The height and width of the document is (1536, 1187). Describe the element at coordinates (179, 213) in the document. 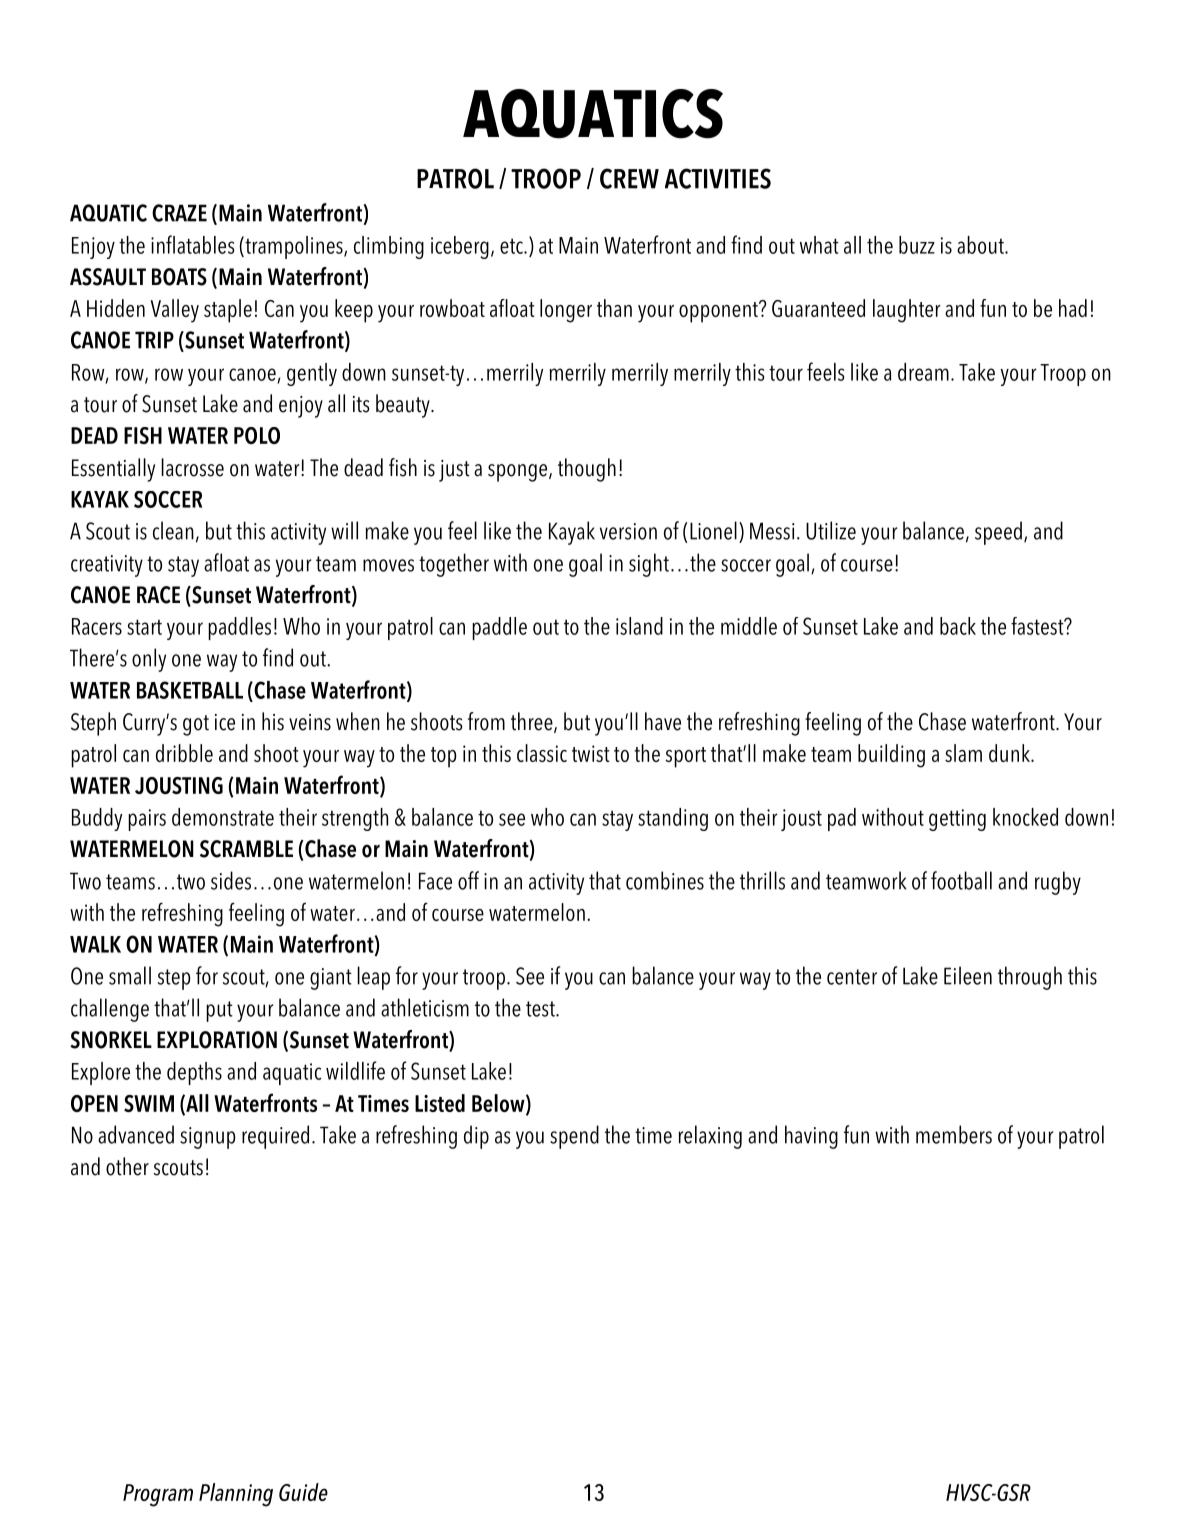

I see `CRAZE` at that location.
